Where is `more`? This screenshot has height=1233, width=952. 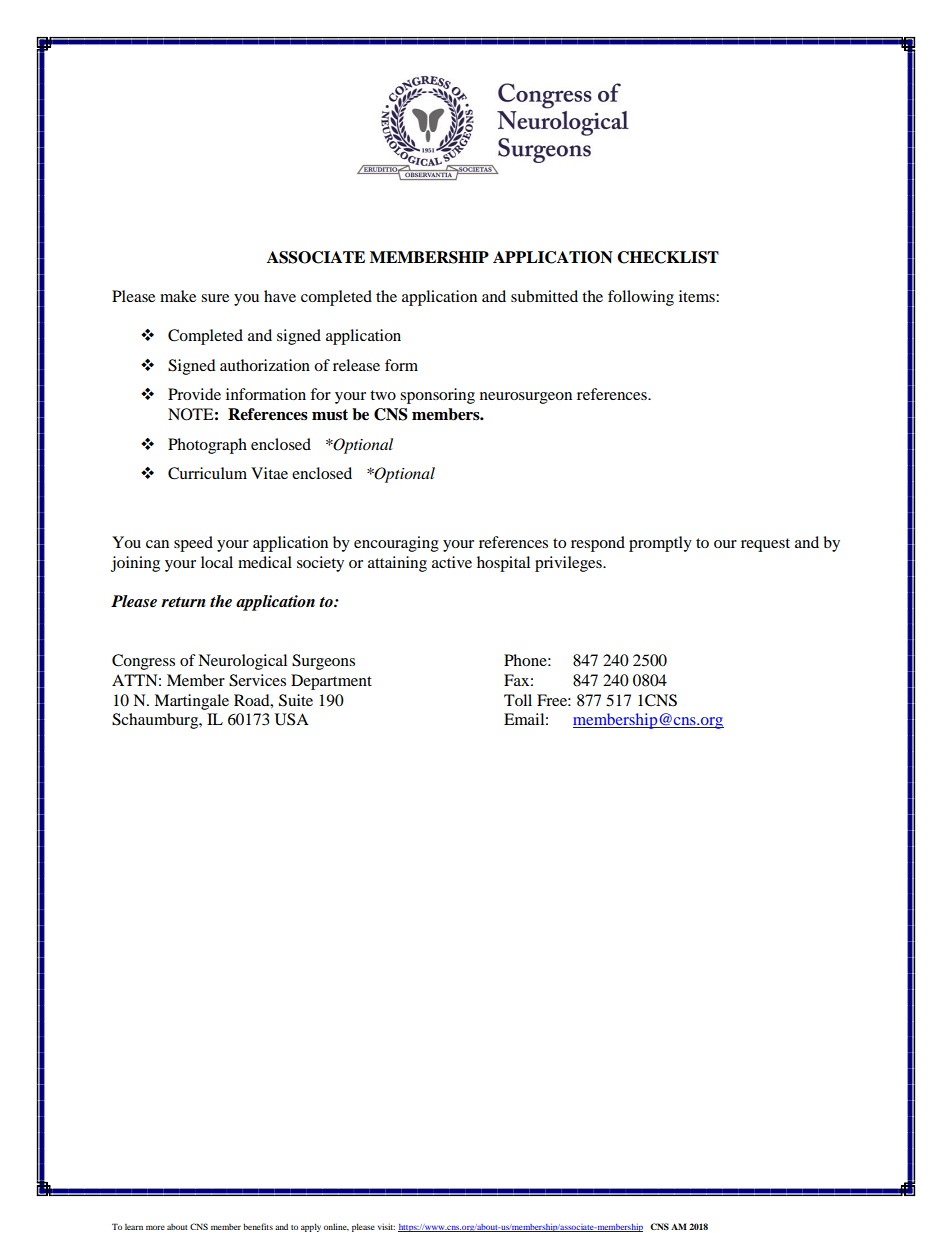 more is located at coordinates (155, 1227).
